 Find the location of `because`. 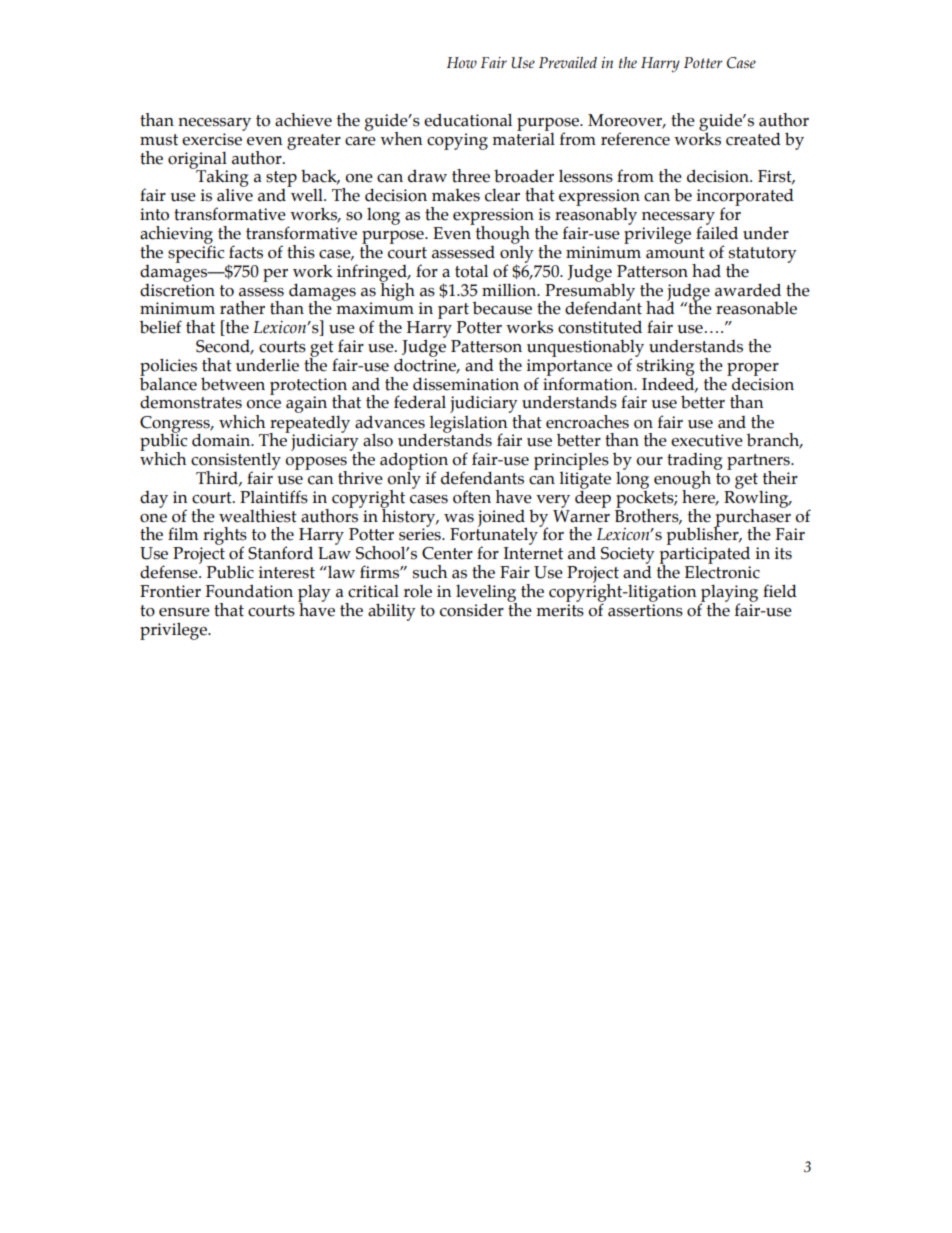

because is located at coordinates (502, 308).
